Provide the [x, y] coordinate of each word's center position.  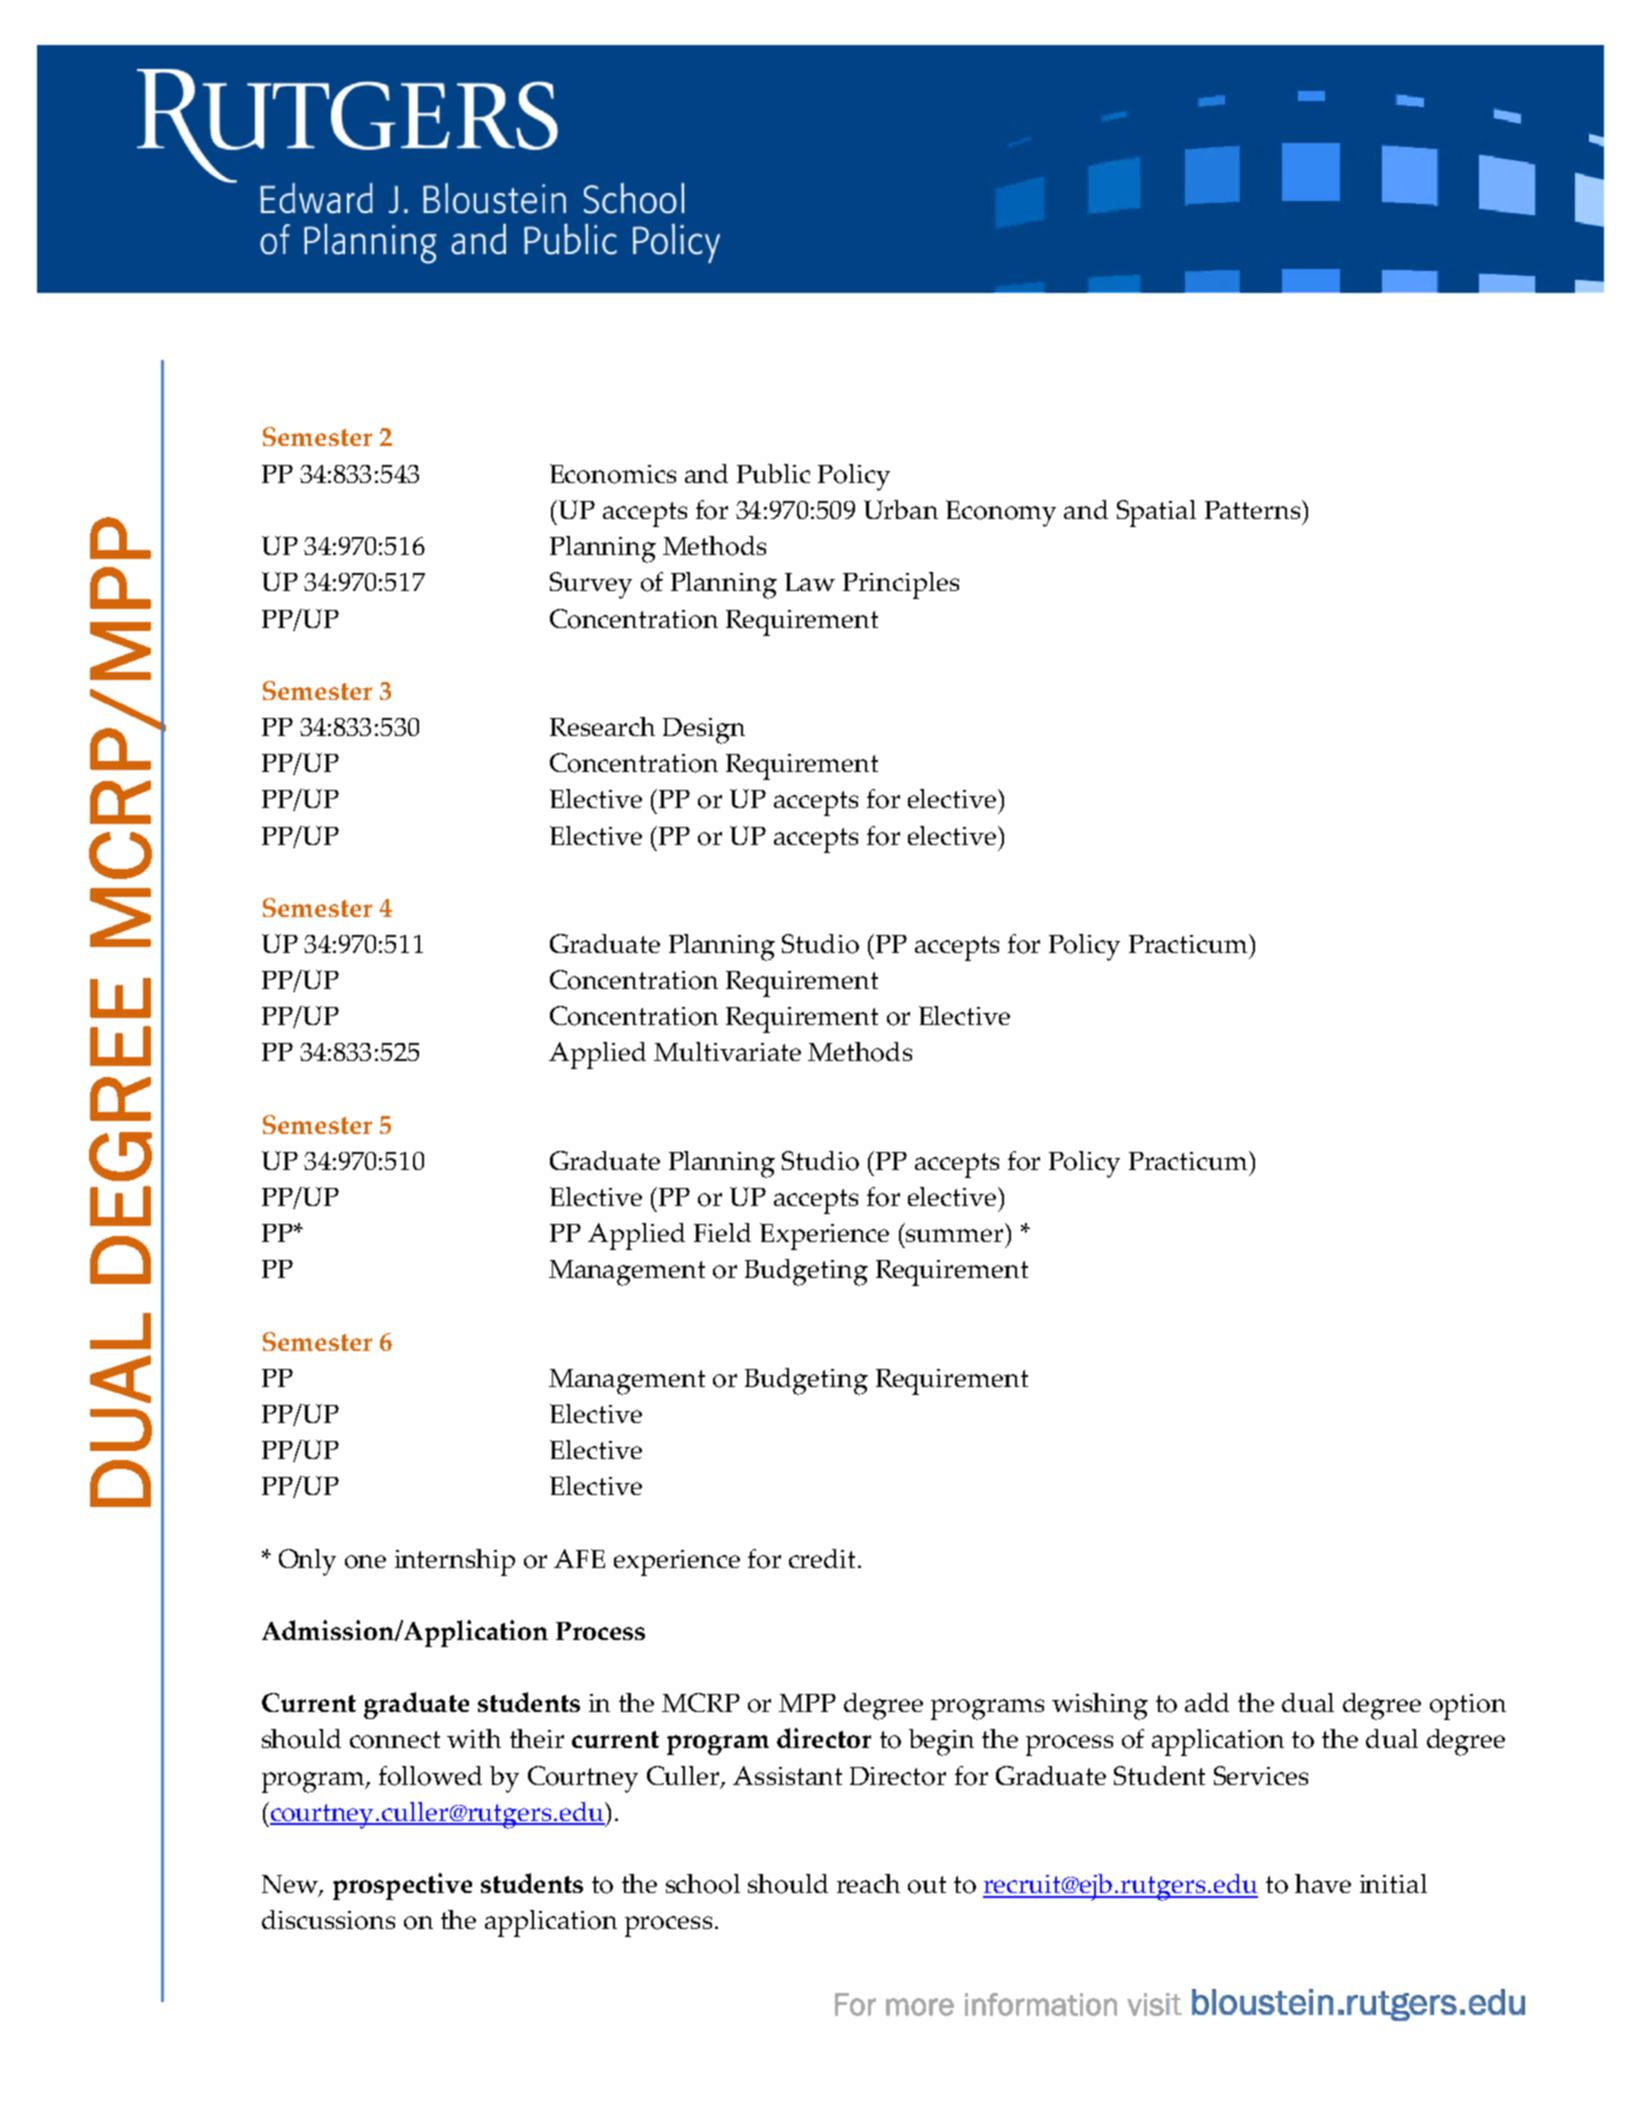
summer [954, 1235]
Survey [591, 585]
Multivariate [727, 1051]
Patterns [1254, 509]
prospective [402, 1886]
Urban [901, 509]
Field [722, 1232]
